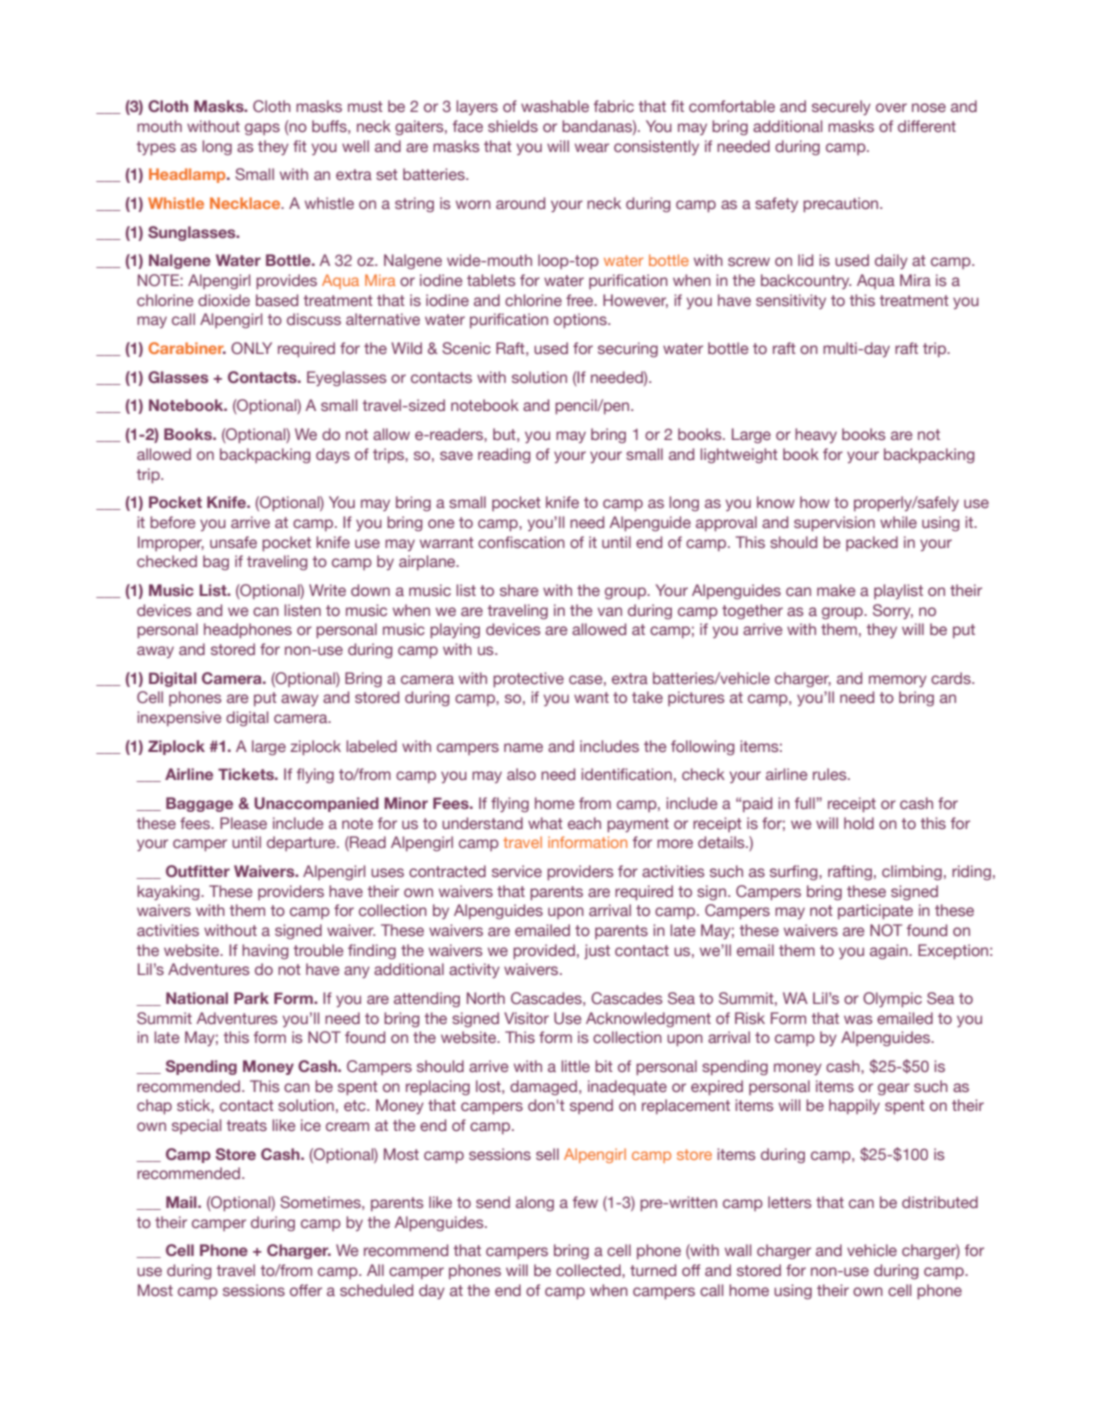 The height and width of the page is (1416, 1094). Describe the element at coordinates (376, 1290) in the page. I see `scheduled` at that location.
